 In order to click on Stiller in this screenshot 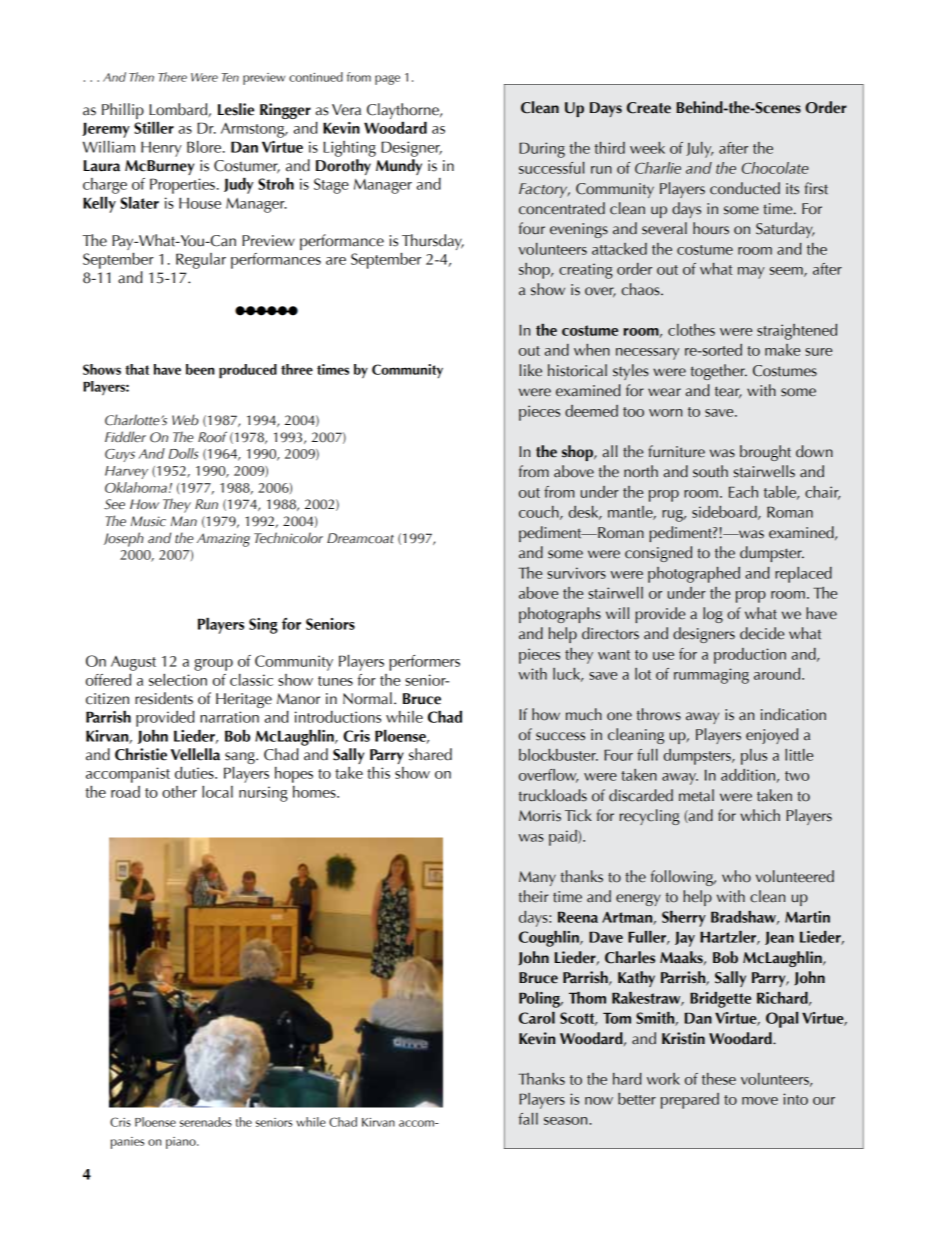, I will do `click(154, 127)`.
